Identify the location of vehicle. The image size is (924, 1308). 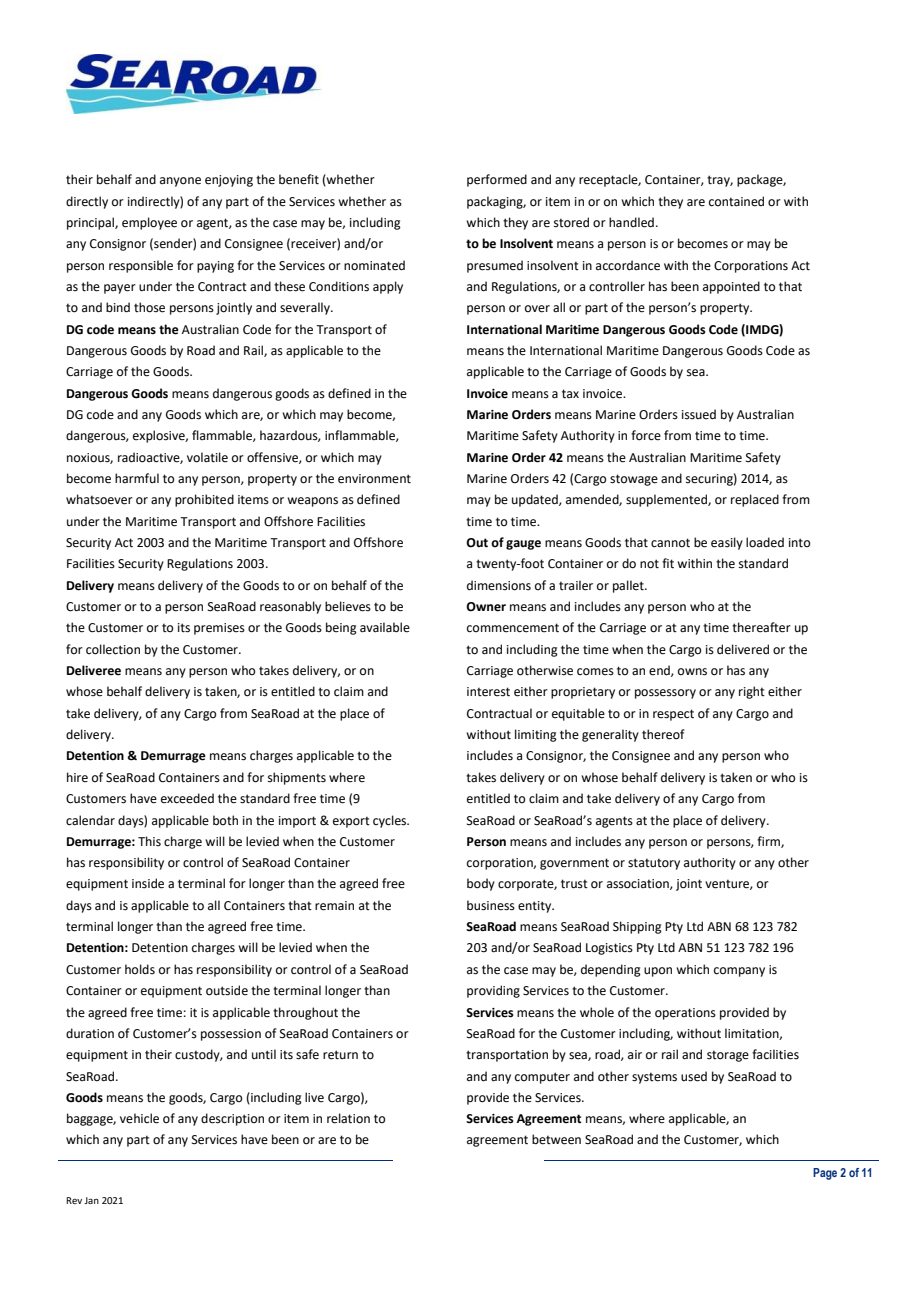
(139, 1118).
